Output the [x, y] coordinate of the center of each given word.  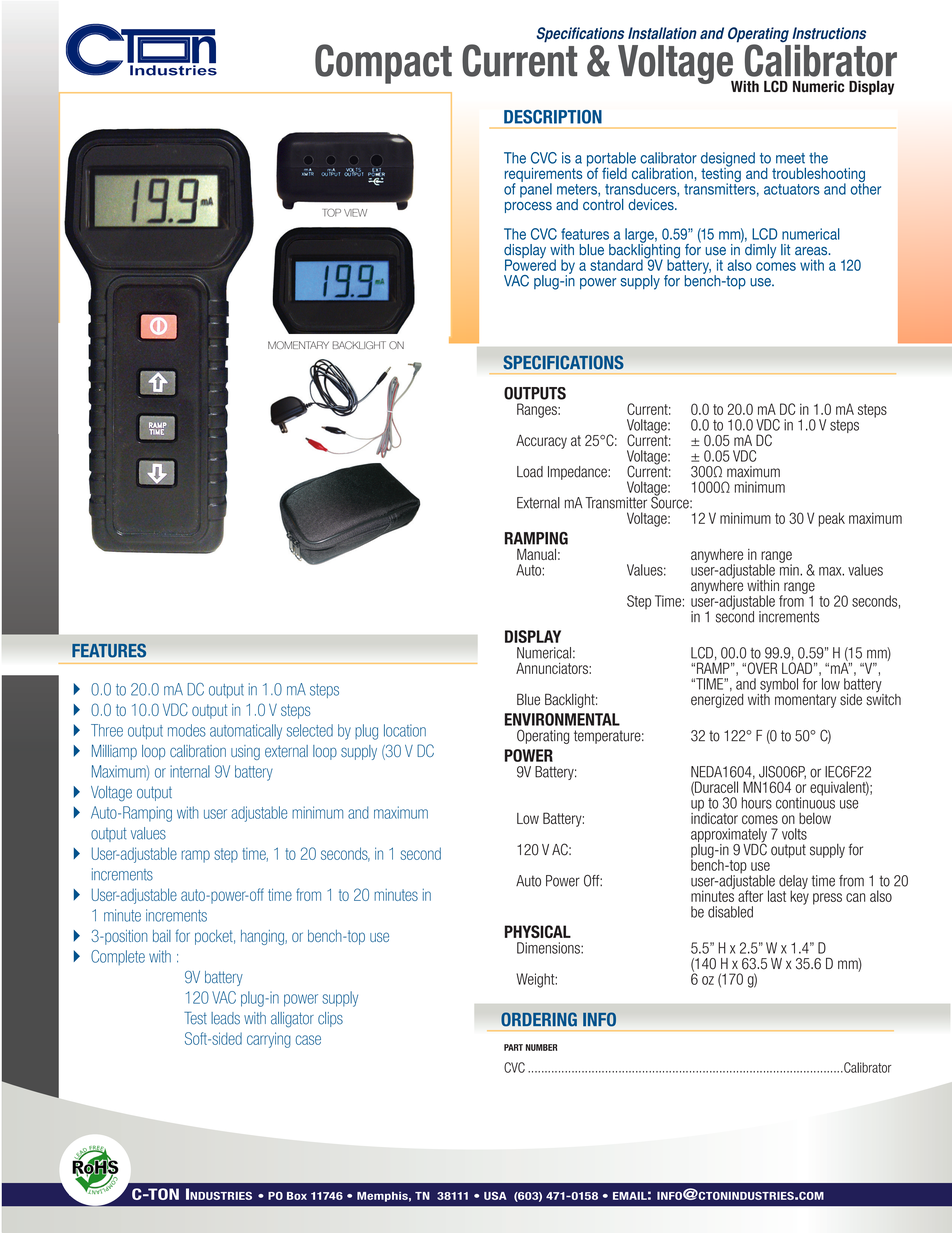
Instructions [829, 33]
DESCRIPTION [553, 117]
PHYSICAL [538, 931]
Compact [383, 64]
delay [793, 883]
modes [187, 730]
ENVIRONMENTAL [562, 719]
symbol [778, 686]
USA [495, 1196]
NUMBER [541, 1047]
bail [162, 936]
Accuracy [541, 442]
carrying [269, 1040]
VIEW [355, 213]
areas [812, 251]
